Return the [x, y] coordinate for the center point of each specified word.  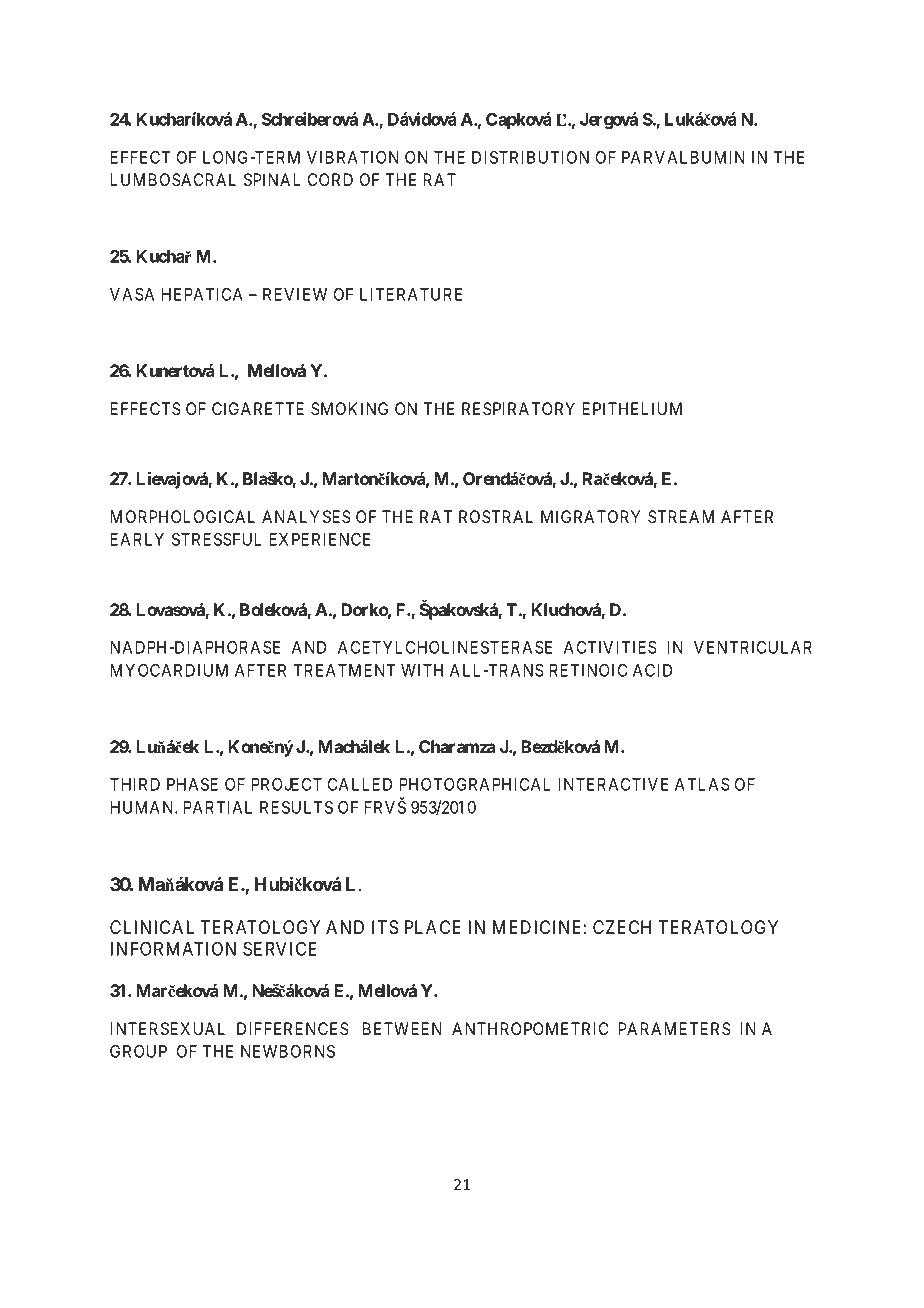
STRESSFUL [217, 539]
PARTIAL [218, 807]
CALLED [360, 784]
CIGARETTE [258, 408]
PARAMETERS [675, 1029]
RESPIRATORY [518, 409]
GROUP [138, 1051]
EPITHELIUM [632, 408]
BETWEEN [402, 1028]
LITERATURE [411, 294]
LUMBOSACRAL [173, 180]
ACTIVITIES [610, 647]
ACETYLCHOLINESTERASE [445, 647]
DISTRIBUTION [530, 157]
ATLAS [702, 784]
